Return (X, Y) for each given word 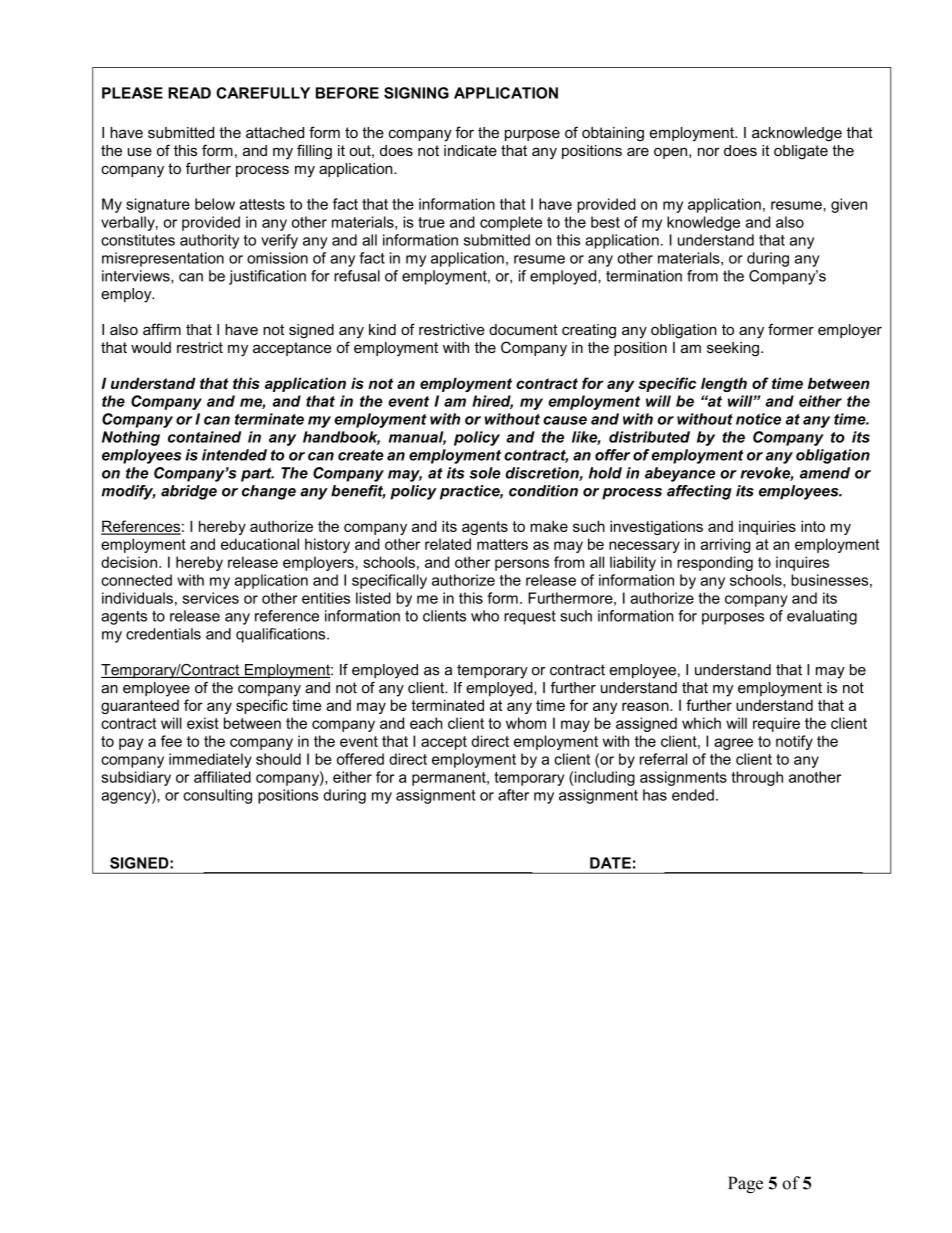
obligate (801, 152)
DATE (610, 863)
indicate (470, 150)
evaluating (822, 617)
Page (745, 1184)
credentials (163, 634)
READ (189, 93)
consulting (217, 796)
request (530, 618)
